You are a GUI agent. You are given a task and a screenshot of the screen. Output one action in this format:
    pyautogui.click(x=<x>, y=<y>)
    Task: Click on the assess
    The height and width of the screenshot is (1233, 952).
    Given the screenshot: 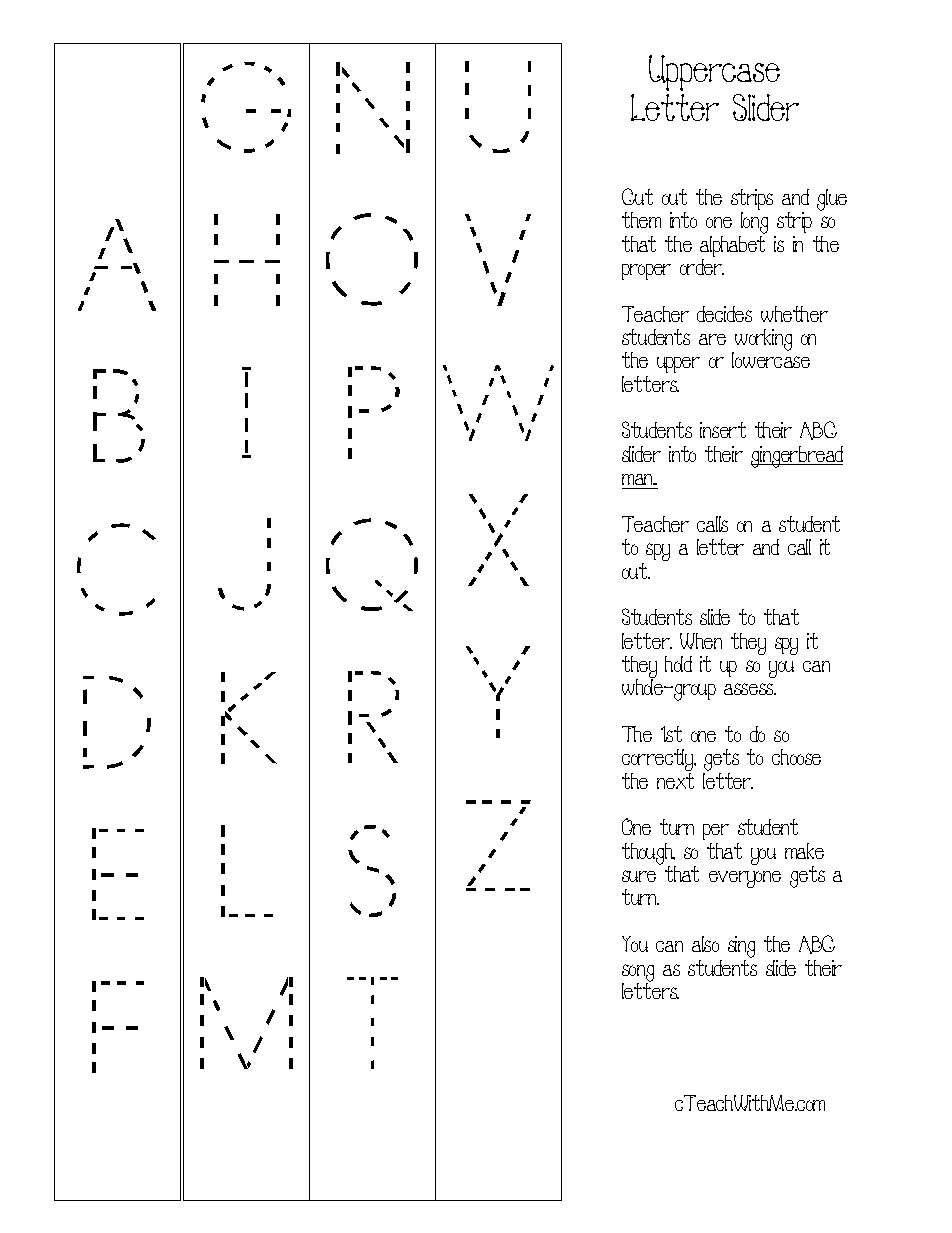 What is the action you would take?
    pyautogui.click(x=750, y=689)
